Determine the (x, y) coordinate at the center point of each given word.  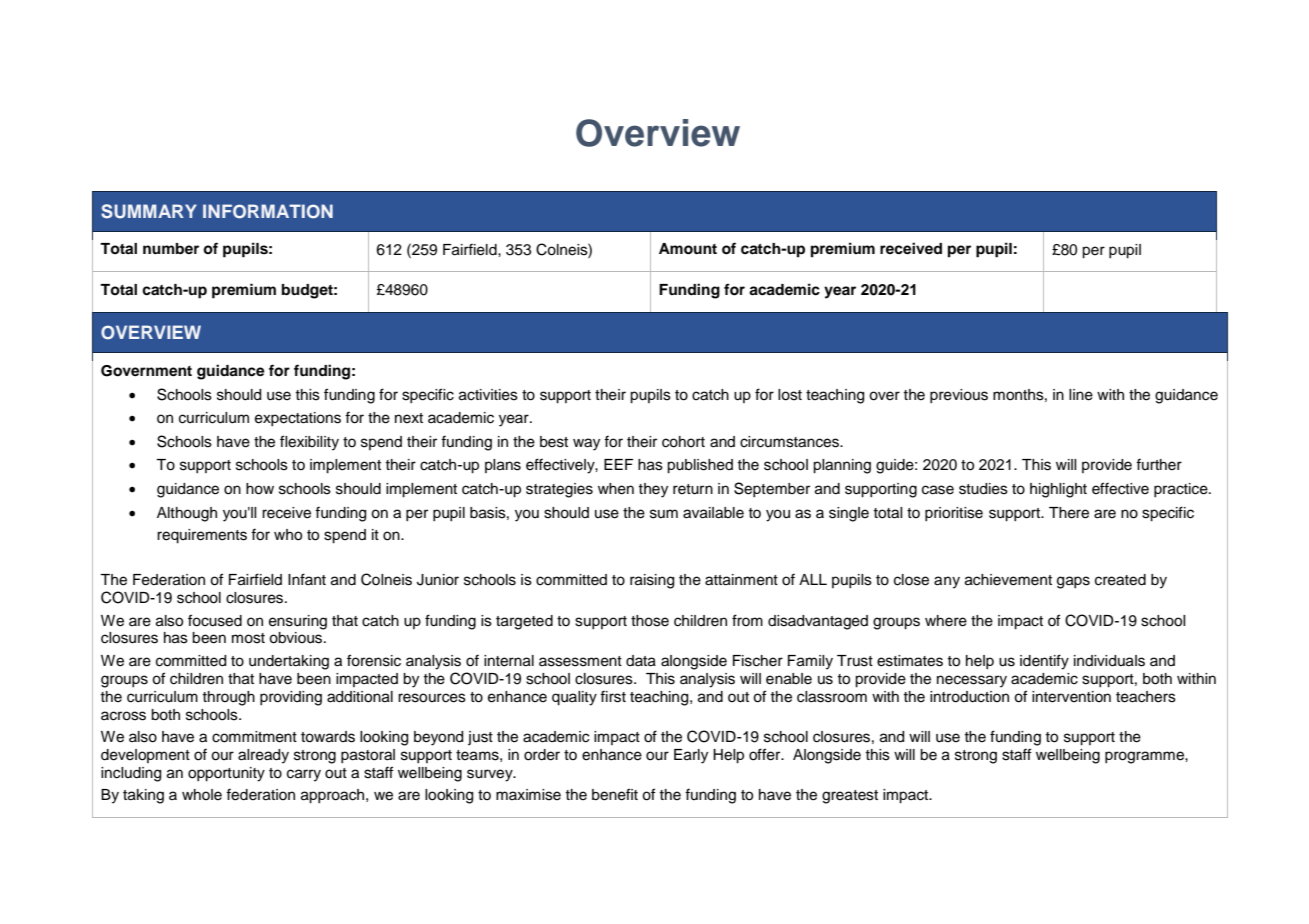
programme (1145, 757)
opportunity (226, 774)
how (260, 489)
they (653, 490)
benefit (615, 794)
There (1069, 513)
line (1081, 395)
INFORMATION (268, 211)
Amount (688, 249)
